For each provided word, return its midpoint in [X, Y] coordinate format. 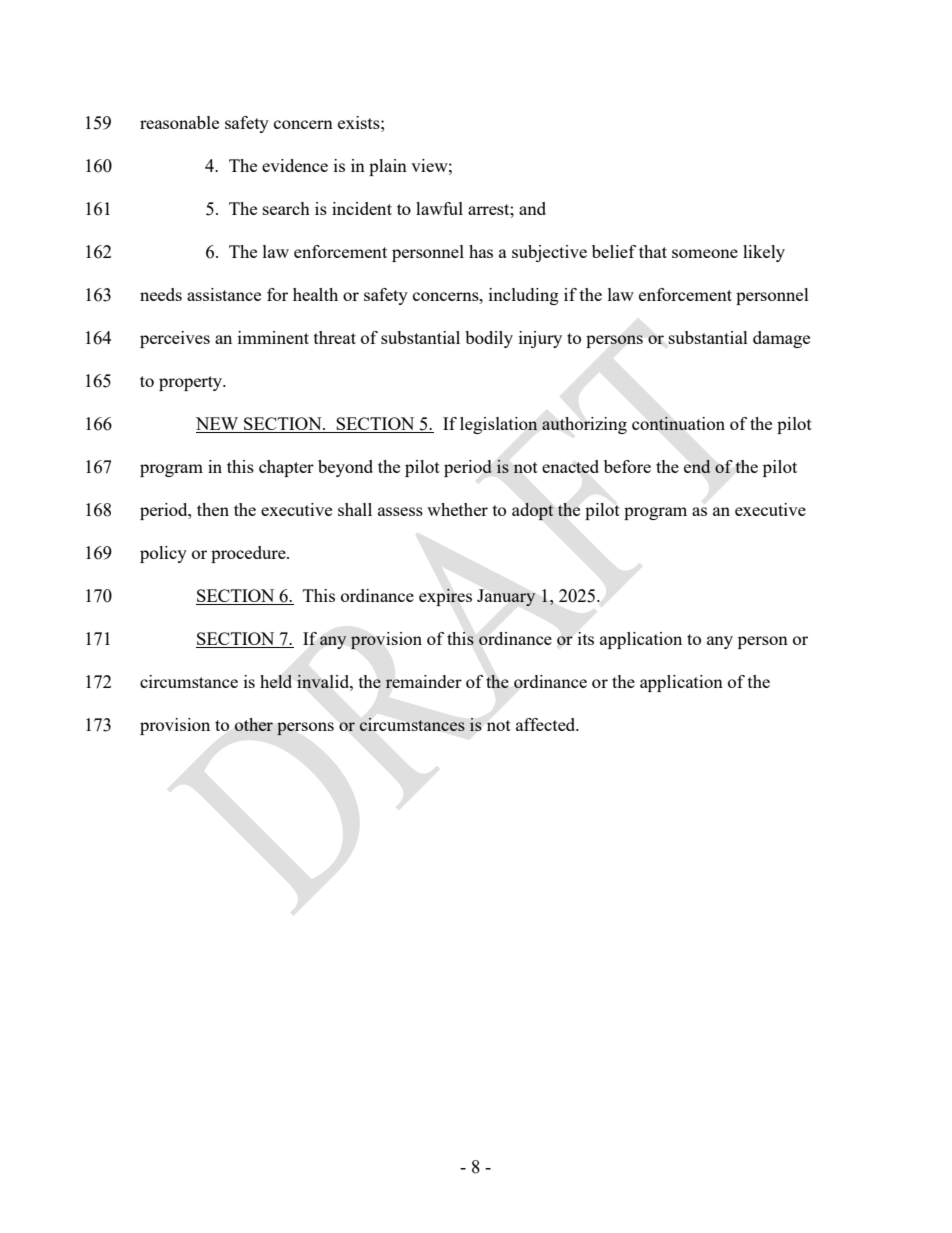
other [254, 724]
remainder [423, 681]
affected [547, 724]
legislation [499, 425]
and [532, 208]
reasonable [179, 122]
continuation [678, 423]
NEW [218, 425]
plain [388, 167]
